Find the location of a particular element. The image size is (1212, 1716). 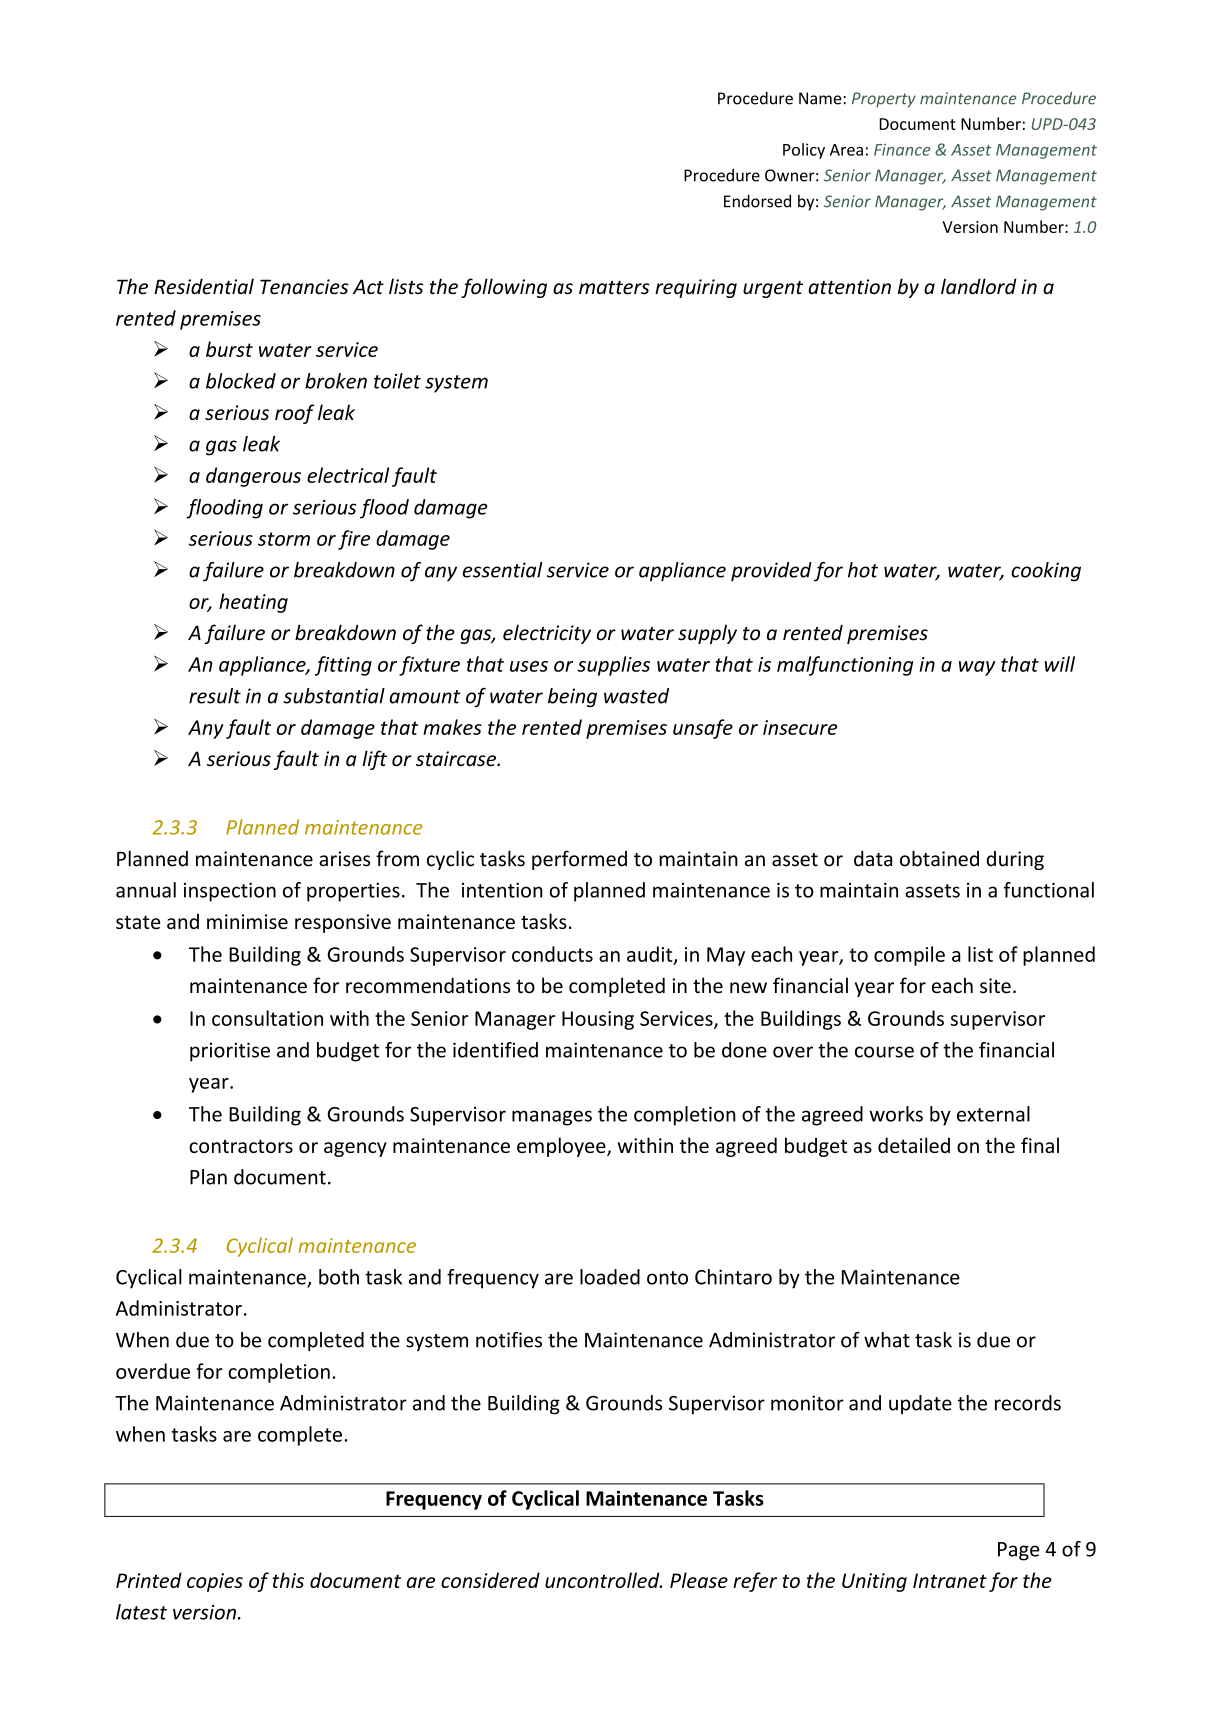

essential is located at coordinates (503, 570).
